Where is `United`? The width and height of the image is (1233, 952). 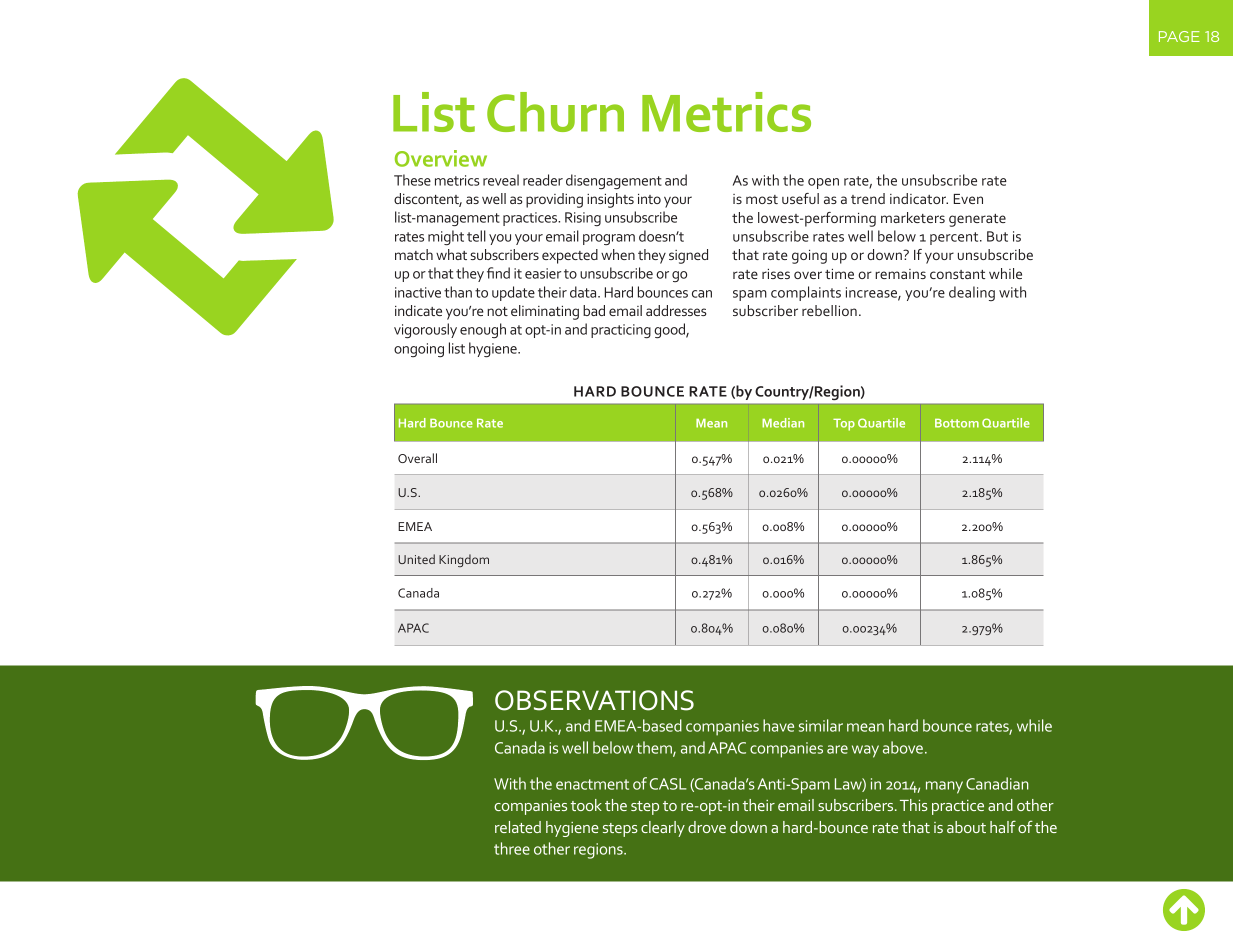
United is located at coordinates (416, 559).
